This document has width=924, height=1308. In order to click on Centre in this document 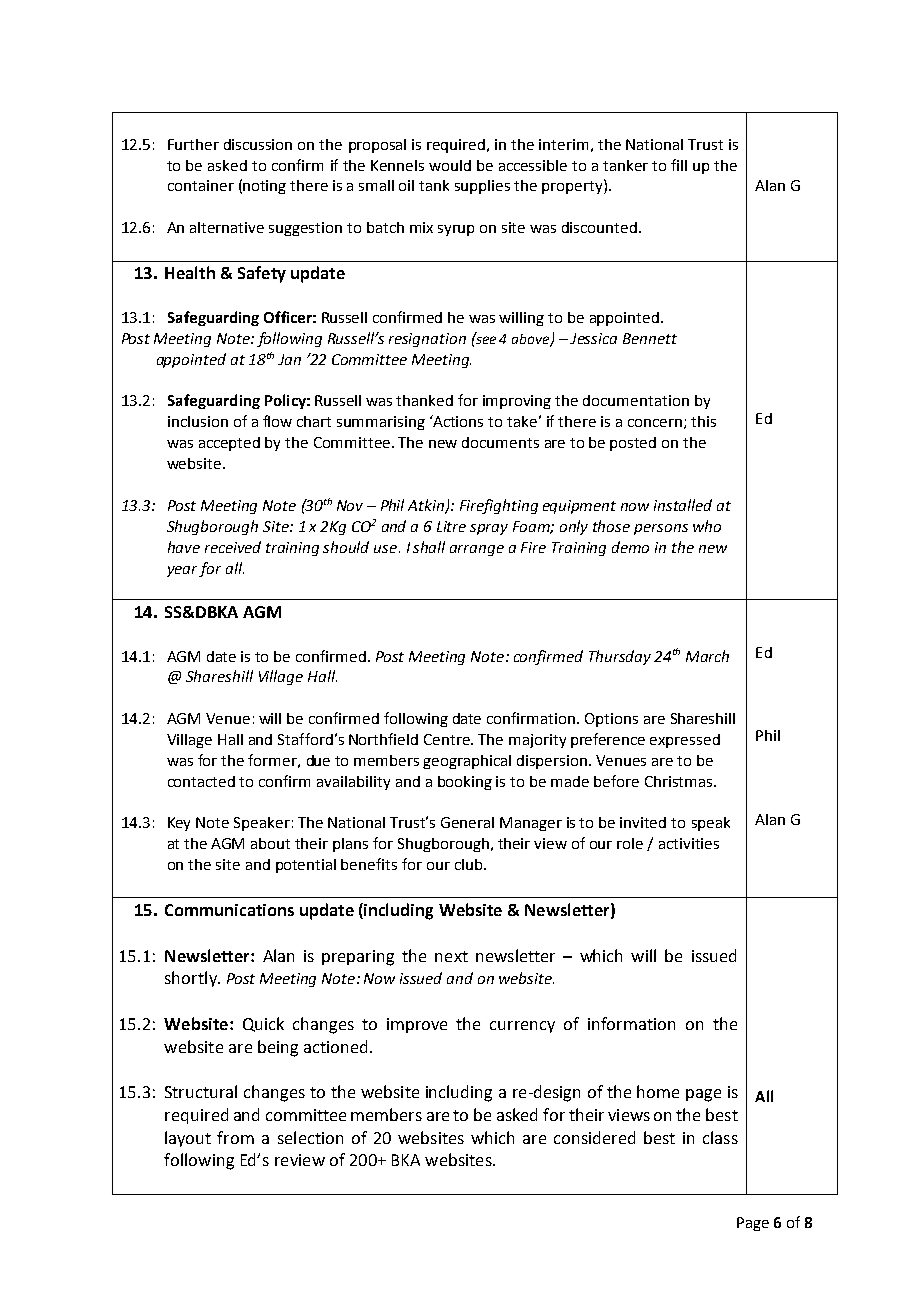, I will do `click(448, 739)`.
